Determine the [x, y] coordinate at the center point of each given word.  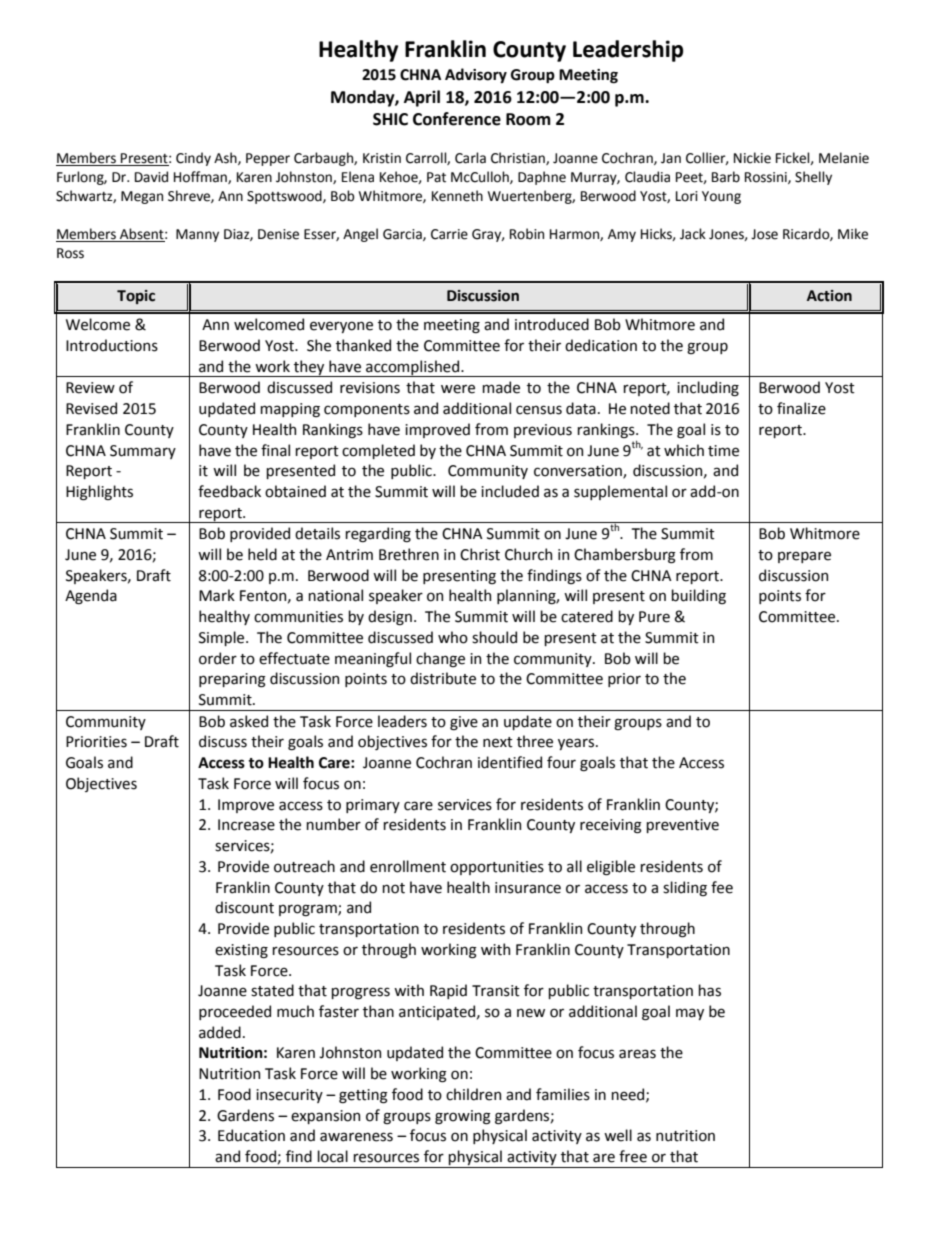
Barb [726, 177]
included [510, 491]
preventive [682, 826]
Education [251, 1135]
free [633, 1156]
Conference [457, 119]
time [723, 451]
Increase [246, 825]
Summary [143, 452]
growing [463, 1117]
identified [510, 762]
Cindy [193, 159]
